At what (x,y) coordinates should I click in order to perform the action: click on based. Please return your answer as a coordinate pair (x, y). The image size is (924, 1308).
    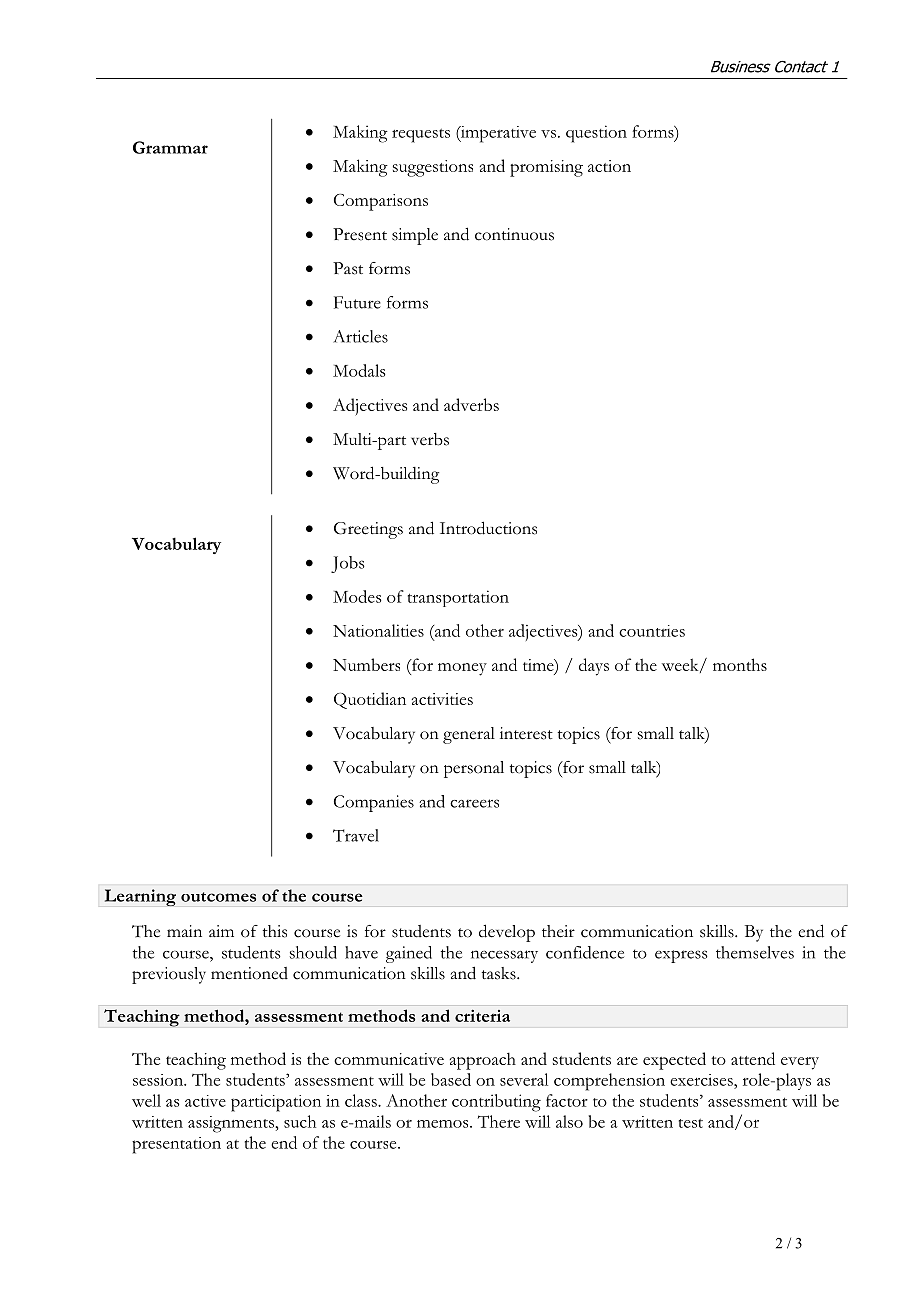
    Looking at the image, I should click on (451, 1079).
